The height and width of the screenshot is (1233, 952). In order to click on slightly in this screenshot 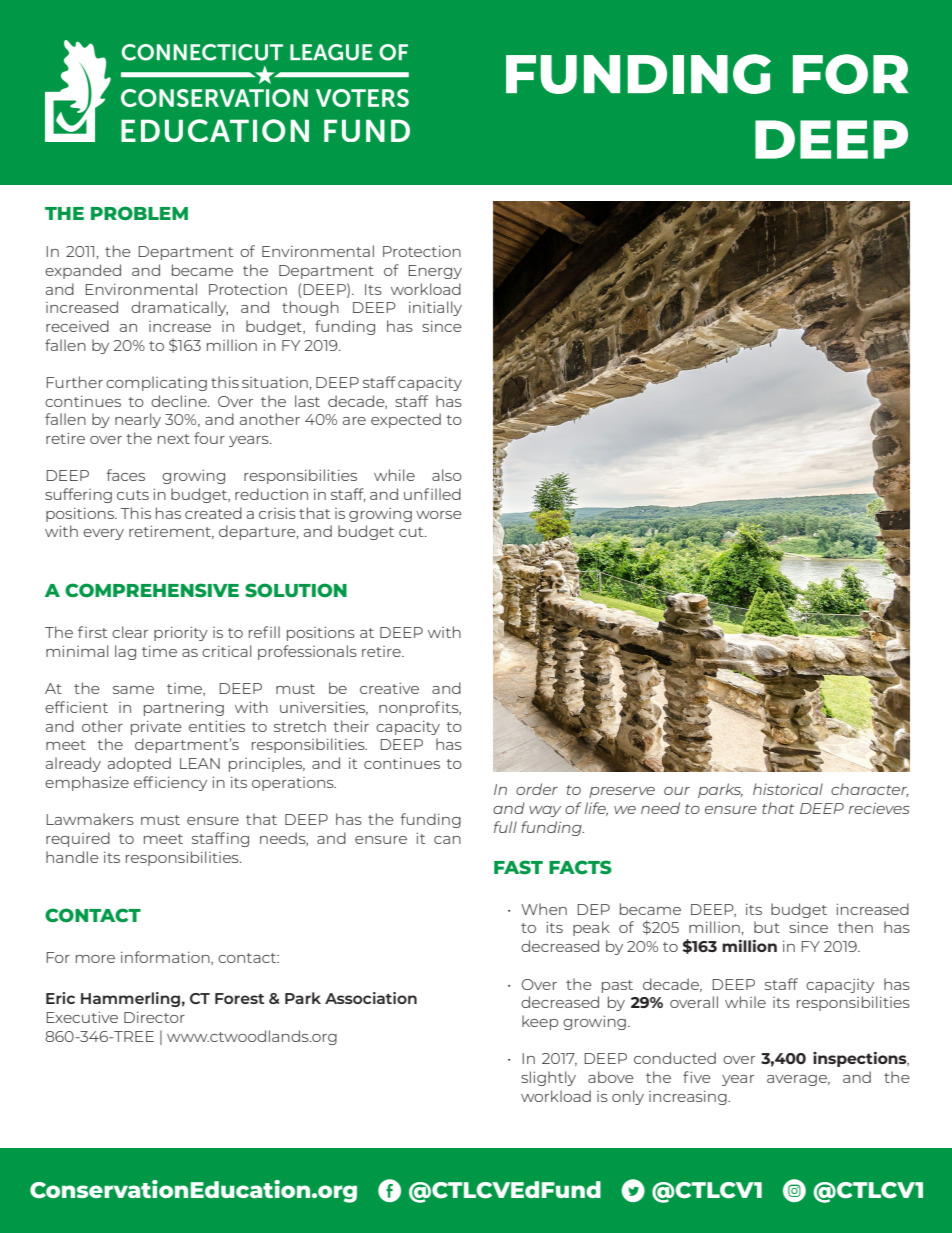, I will do `click(548, 1078)`.
